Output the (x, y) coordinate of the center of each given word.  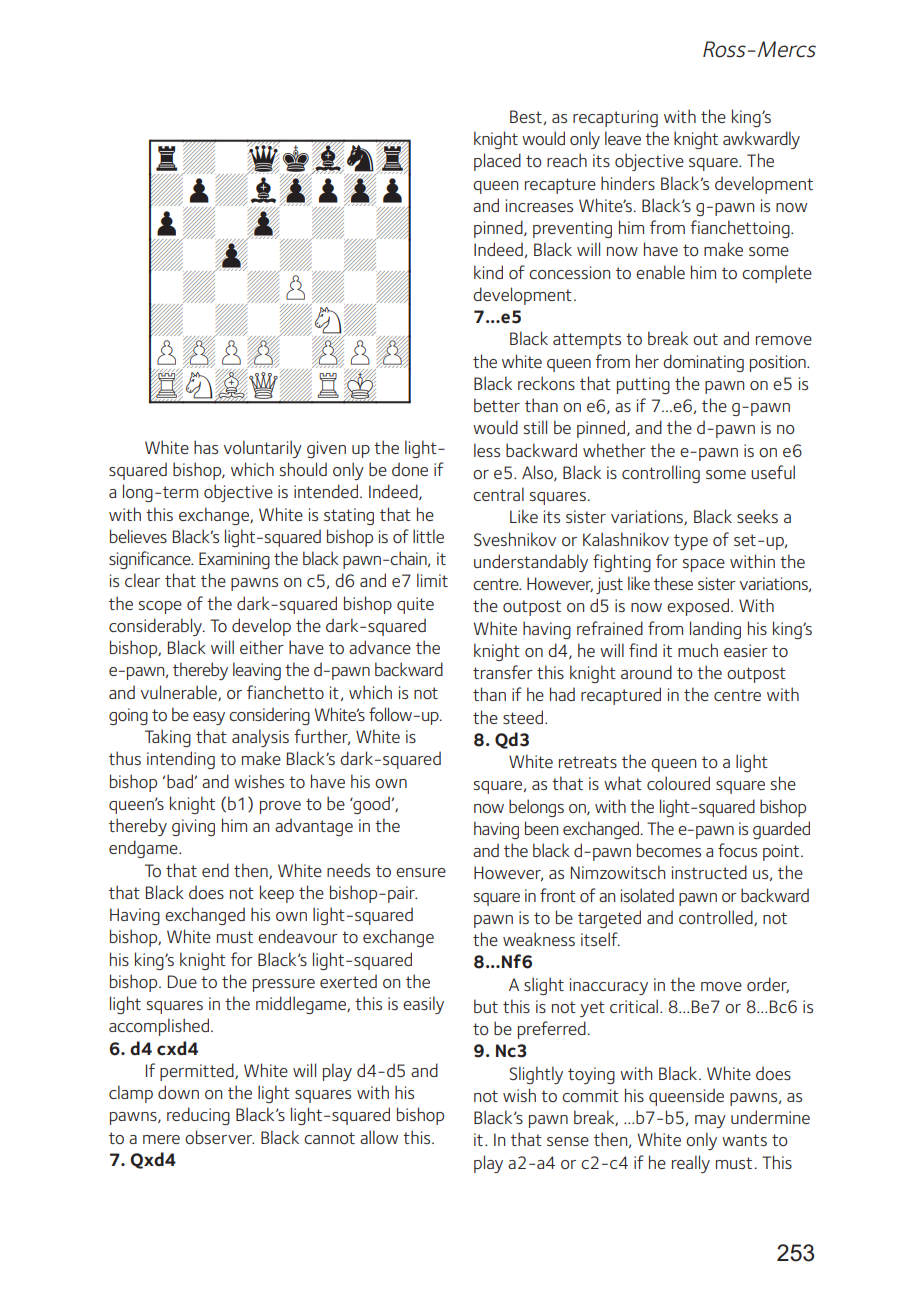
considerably (156, 627)
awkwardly (761, 140)
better (497, 405)
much (698, 650)
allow (379, 1137)
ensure (421, 872)
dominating (703, 363)
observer (219, 1137)
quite (415, 605)
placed (497, 162)
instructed (709, 872)
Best (526, 116)
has (206, 447)
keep (277, 894)
